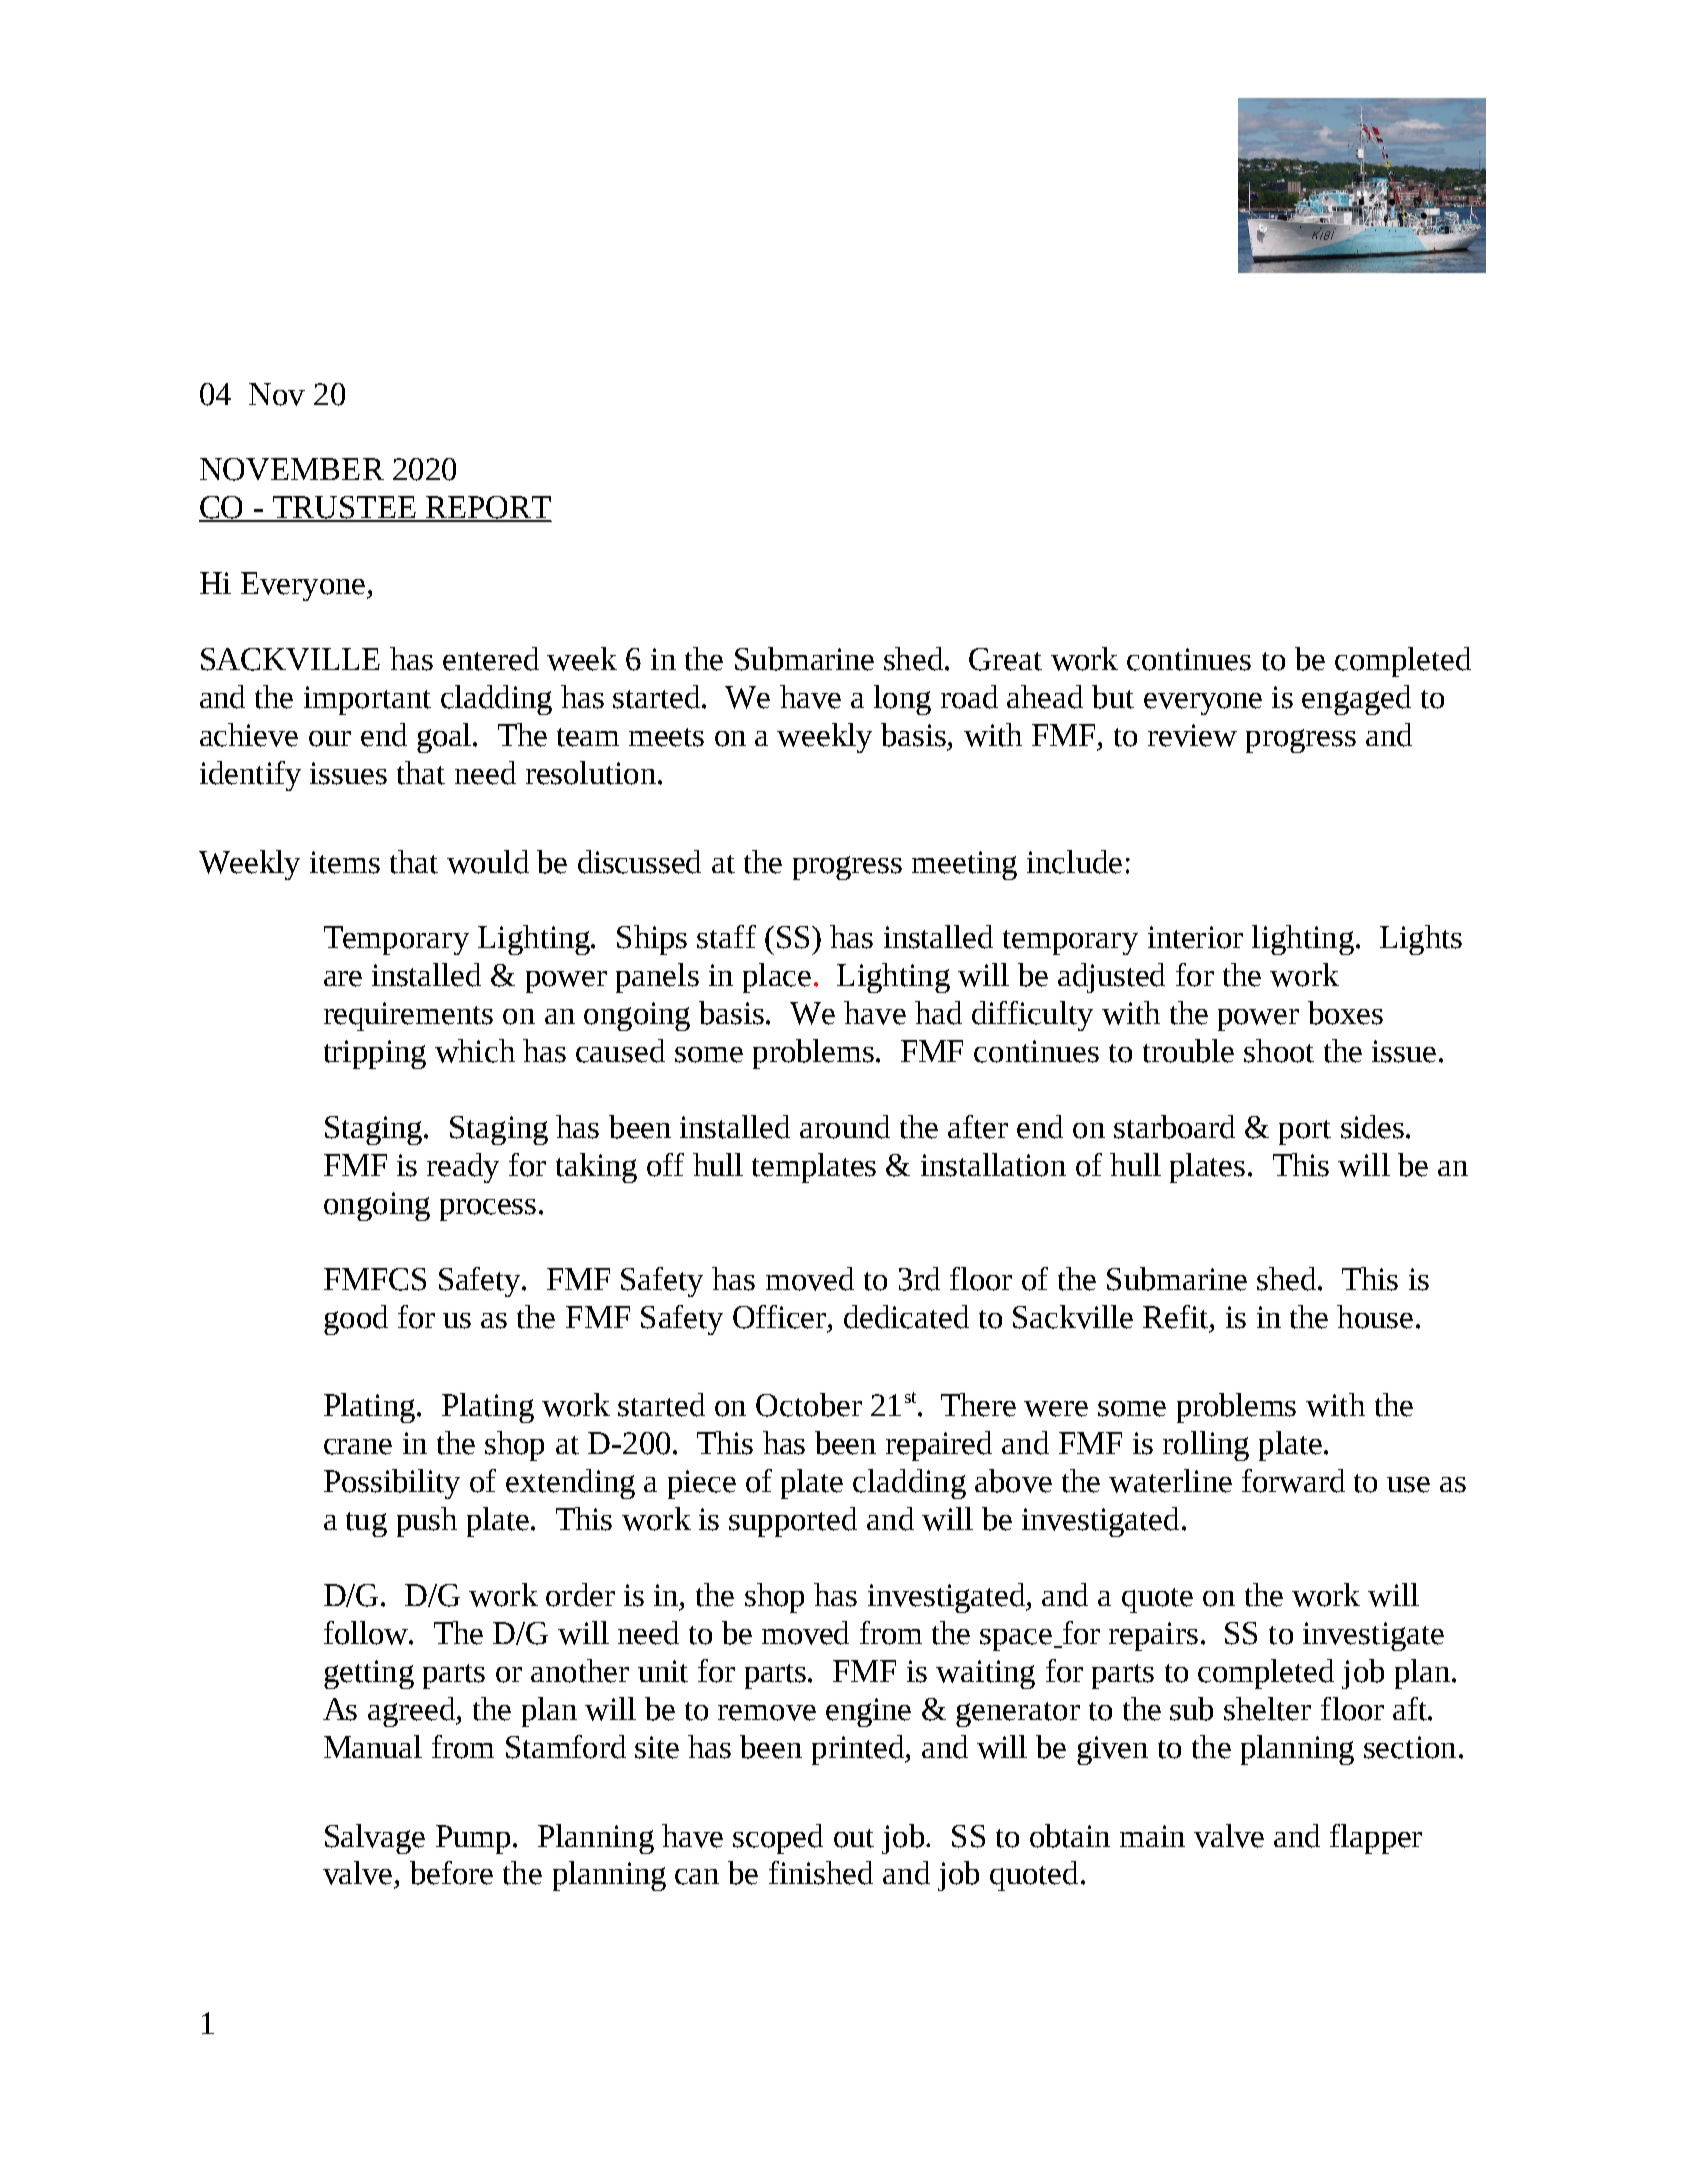 This screenshot has height=2178, width=1683. What do you see at coordinates (1005, 659) in the screenshot?
I see `Great` at bounding box center [1005, 659].
